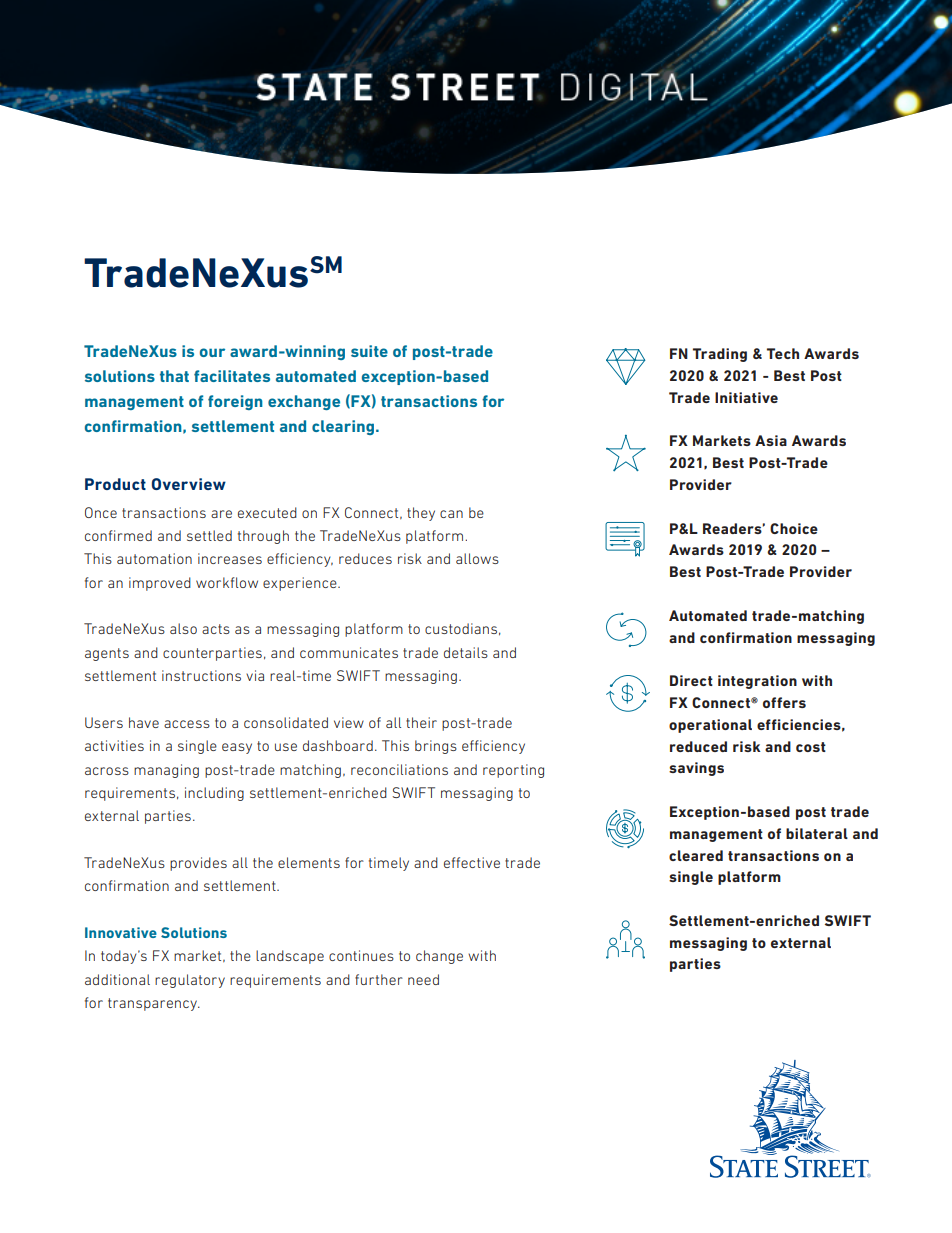  What do you see at coordinates (166, 771) in the page?
I see `managing` at bounding box center [166, 771].
